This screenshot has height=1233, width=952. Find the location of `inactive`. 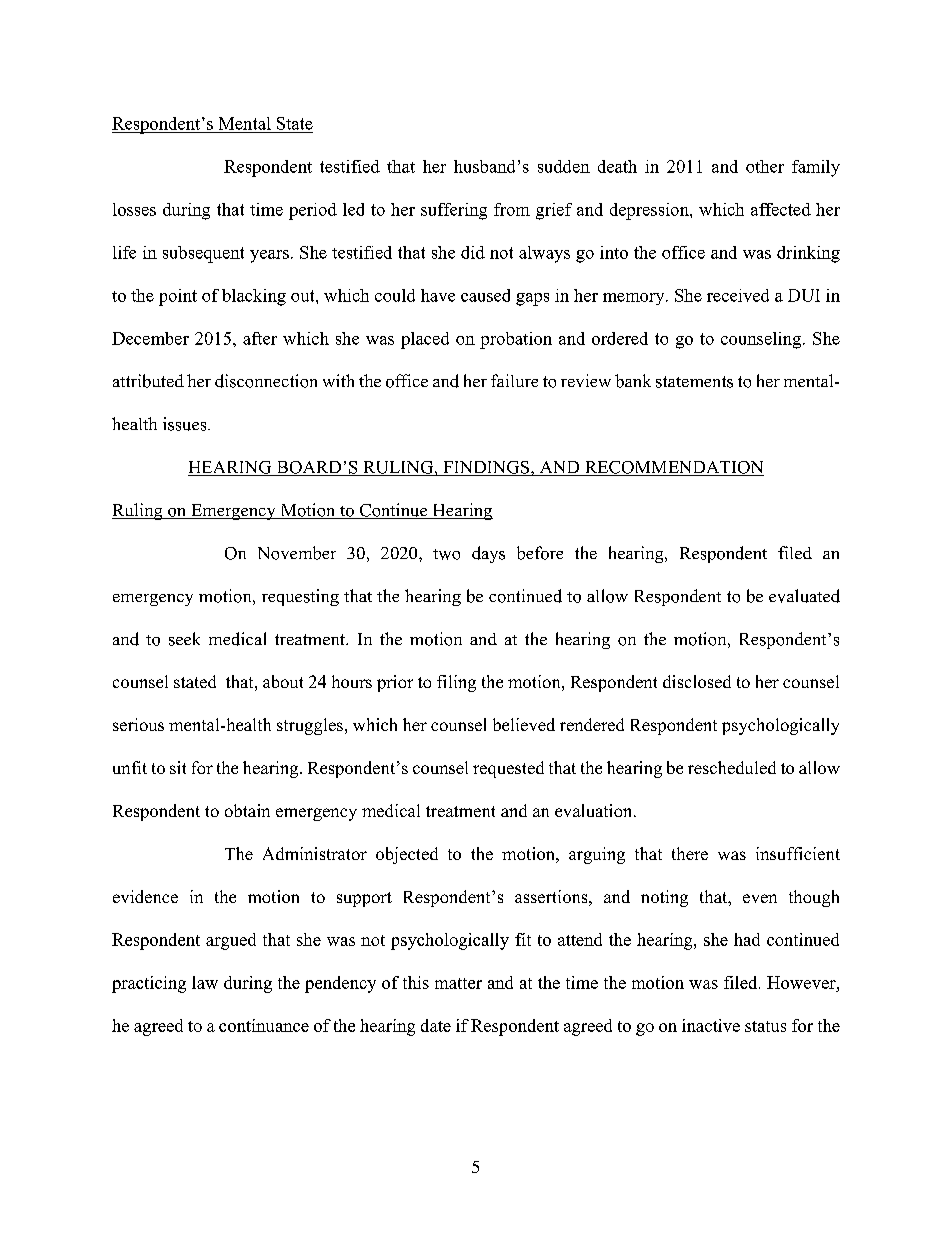

inactive is located at coordinates (711, 1025).
